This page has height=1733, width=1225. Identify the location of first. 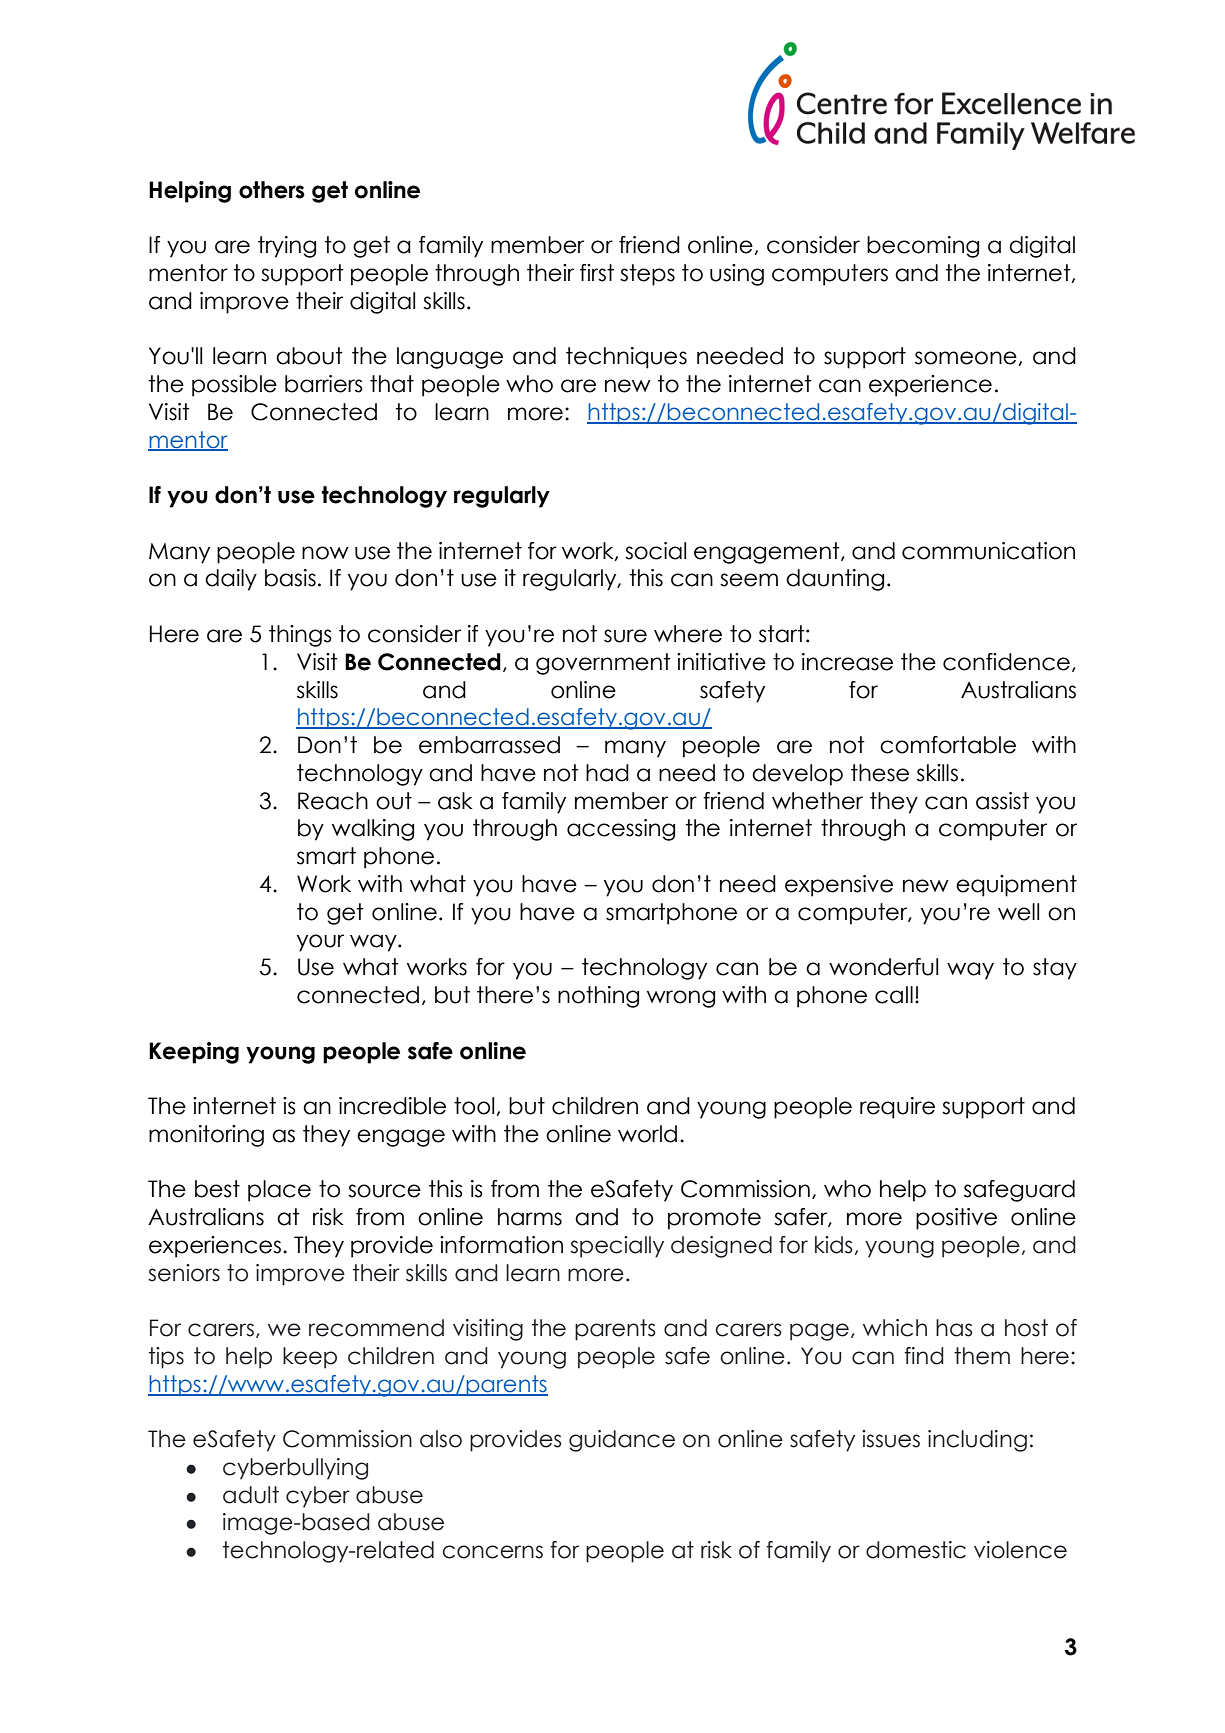
(597, 273).
